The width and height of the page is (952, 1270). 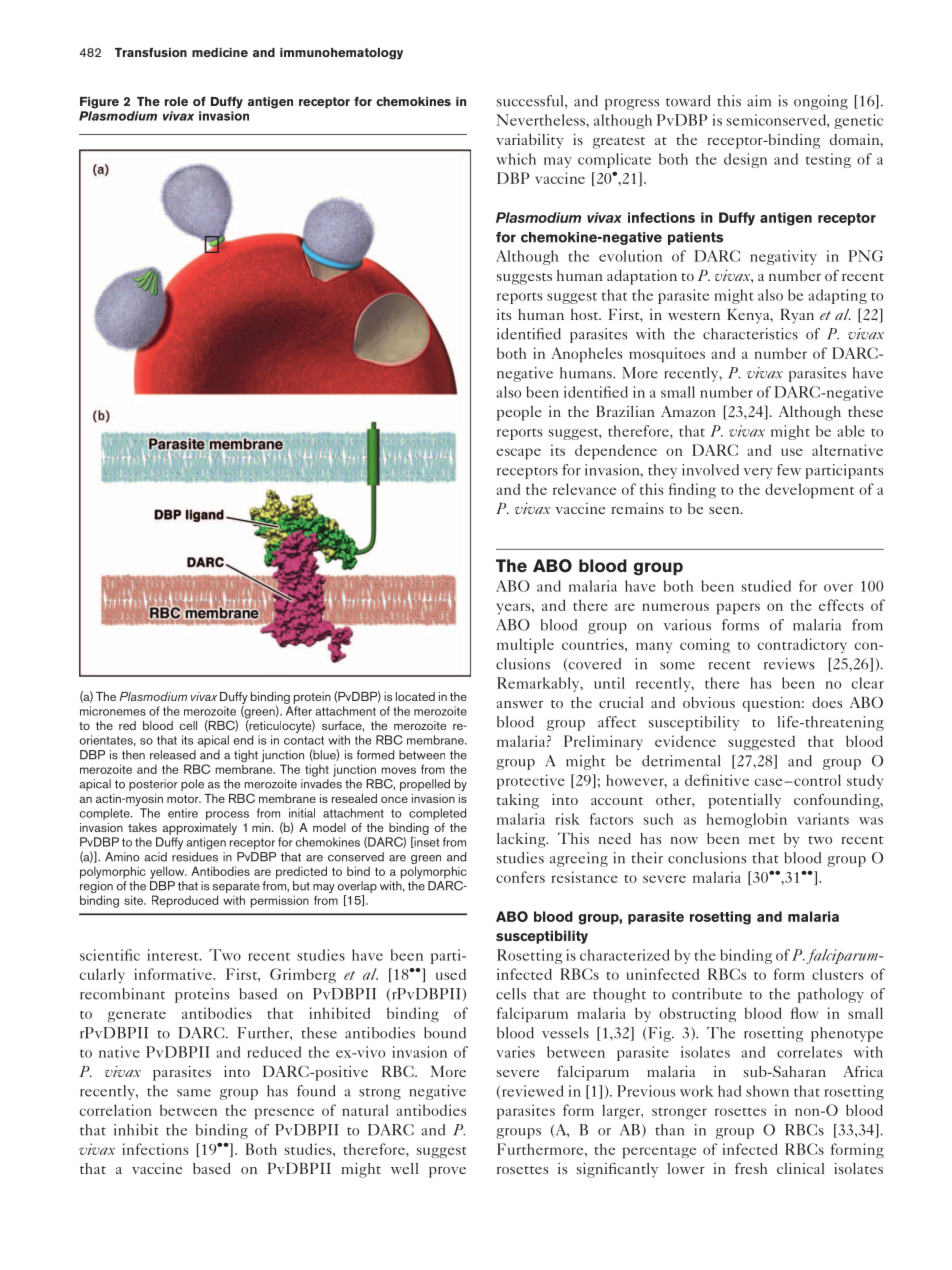 What do you see at coordinates (299, 711) in the page?
I see `After` at bounding box center [299, 711].
